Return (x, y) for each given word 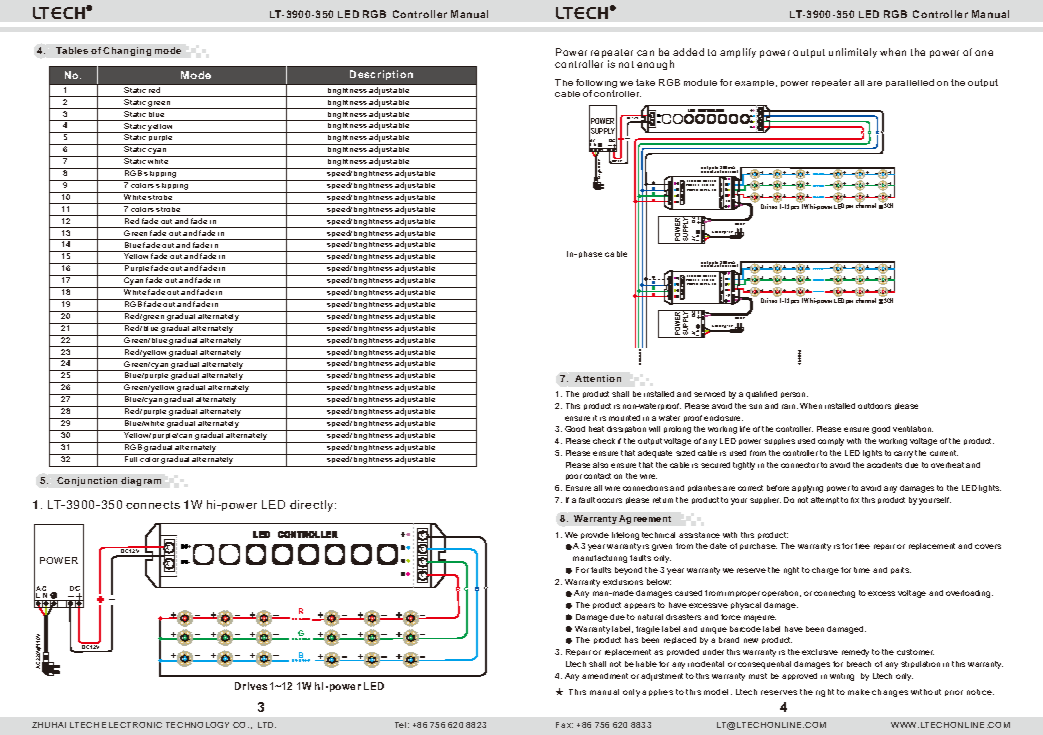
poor (574, 477)
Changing (127, 51)
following (596, 85)
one (984, 53)
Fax (564, 725)
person (794, 395)
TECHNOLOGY (197, 725)
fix (855, 500)
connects (153, 505)
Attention (598, 378)
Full (131, 458)
